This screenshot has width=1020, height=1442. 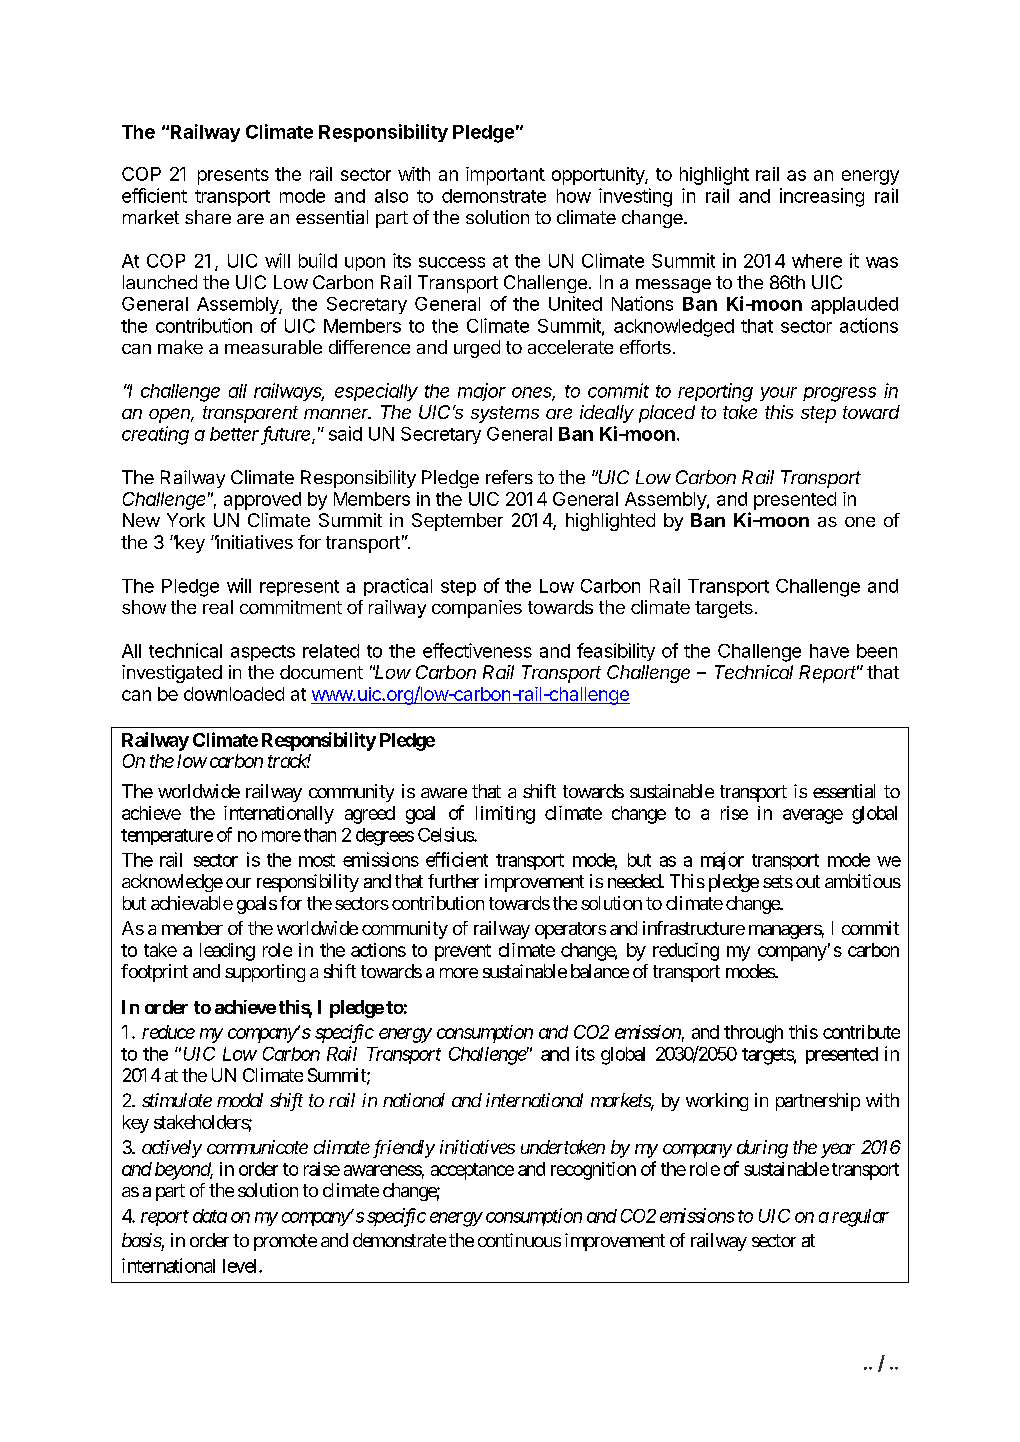 I want to click on share, so click(x=208, y=217).
